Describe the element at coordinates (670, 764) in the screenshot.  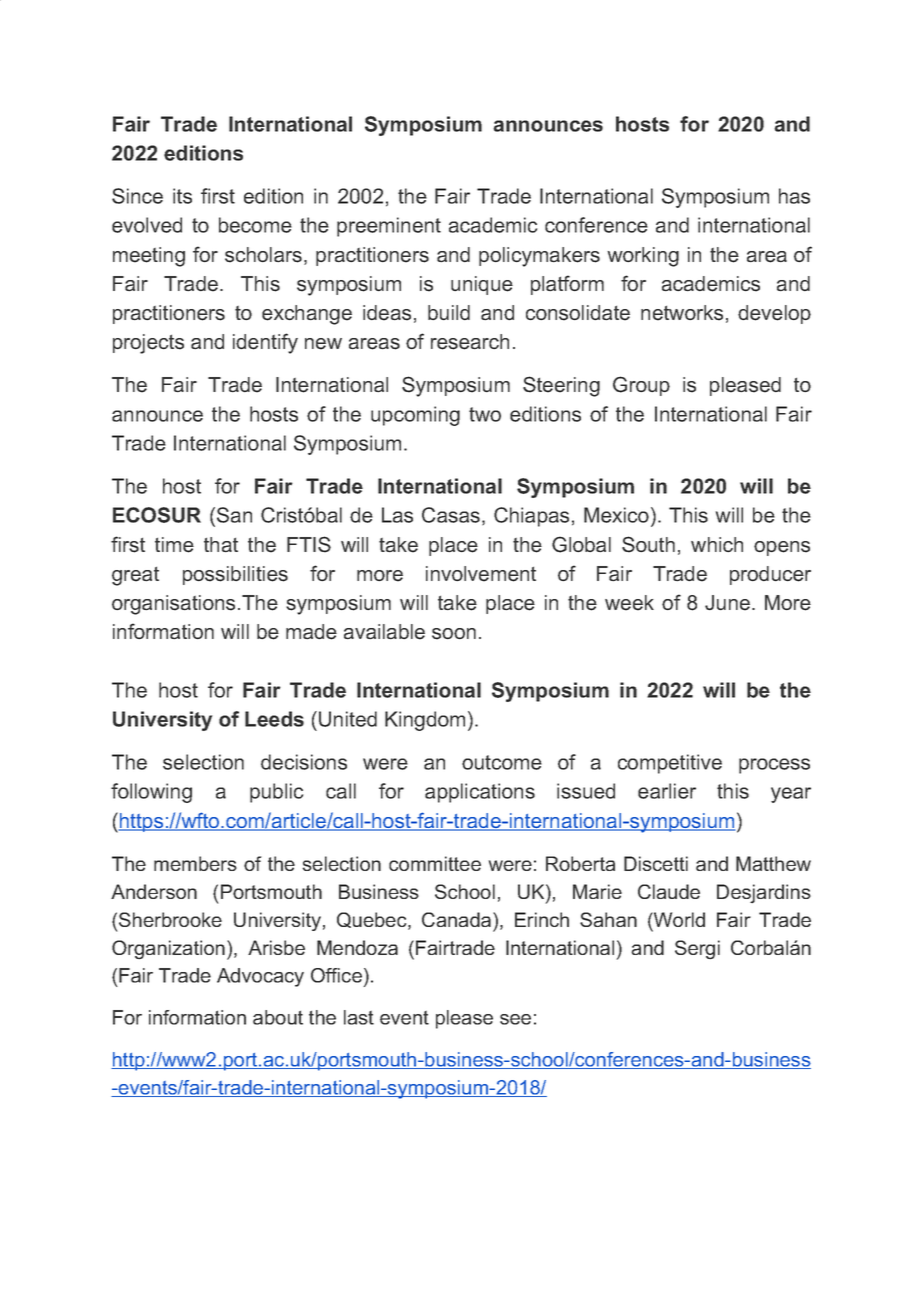
I see `competitive` at that location.
